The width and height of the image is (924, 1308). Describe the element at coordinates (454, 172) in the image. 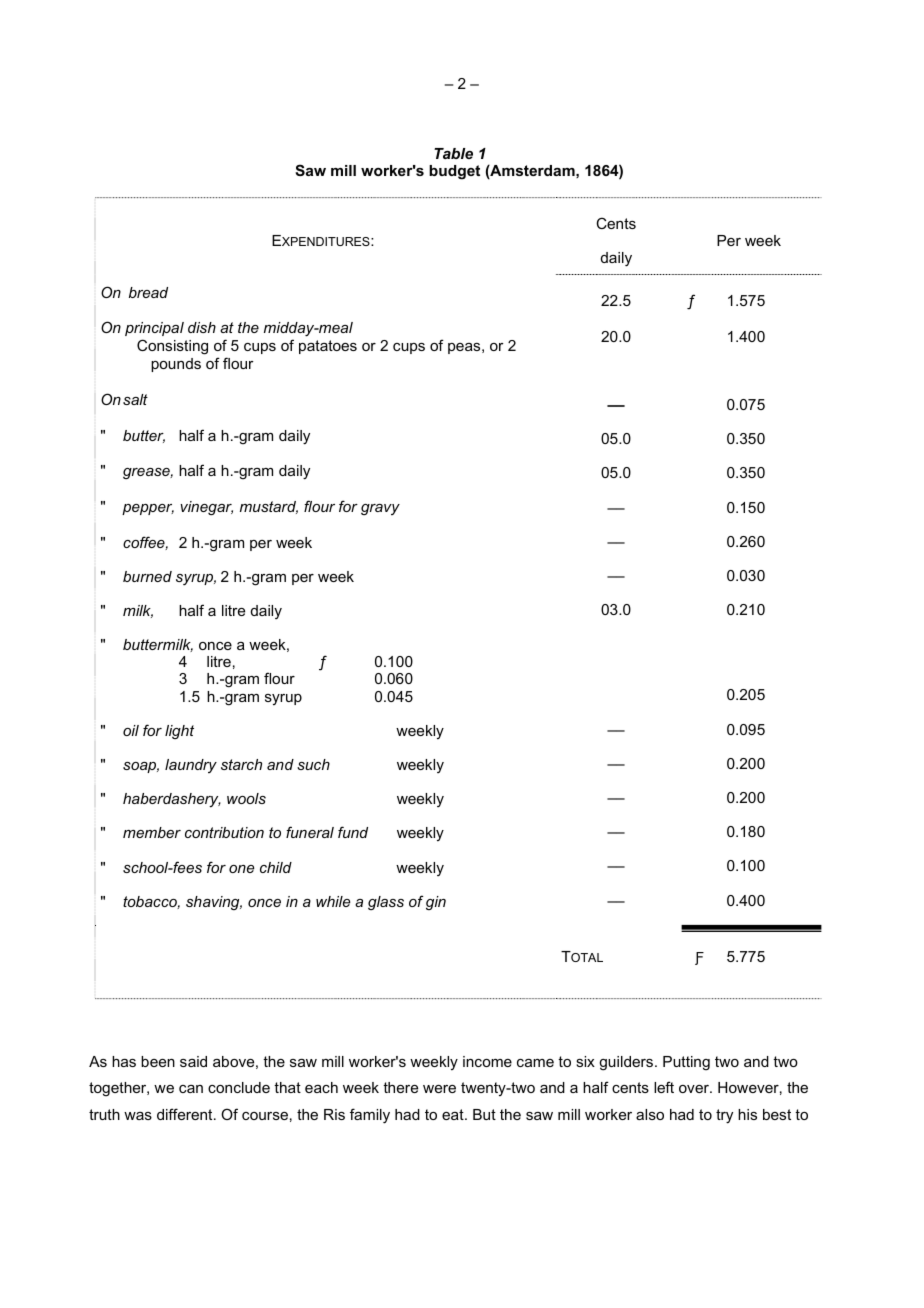

I see `budget` at that location.
